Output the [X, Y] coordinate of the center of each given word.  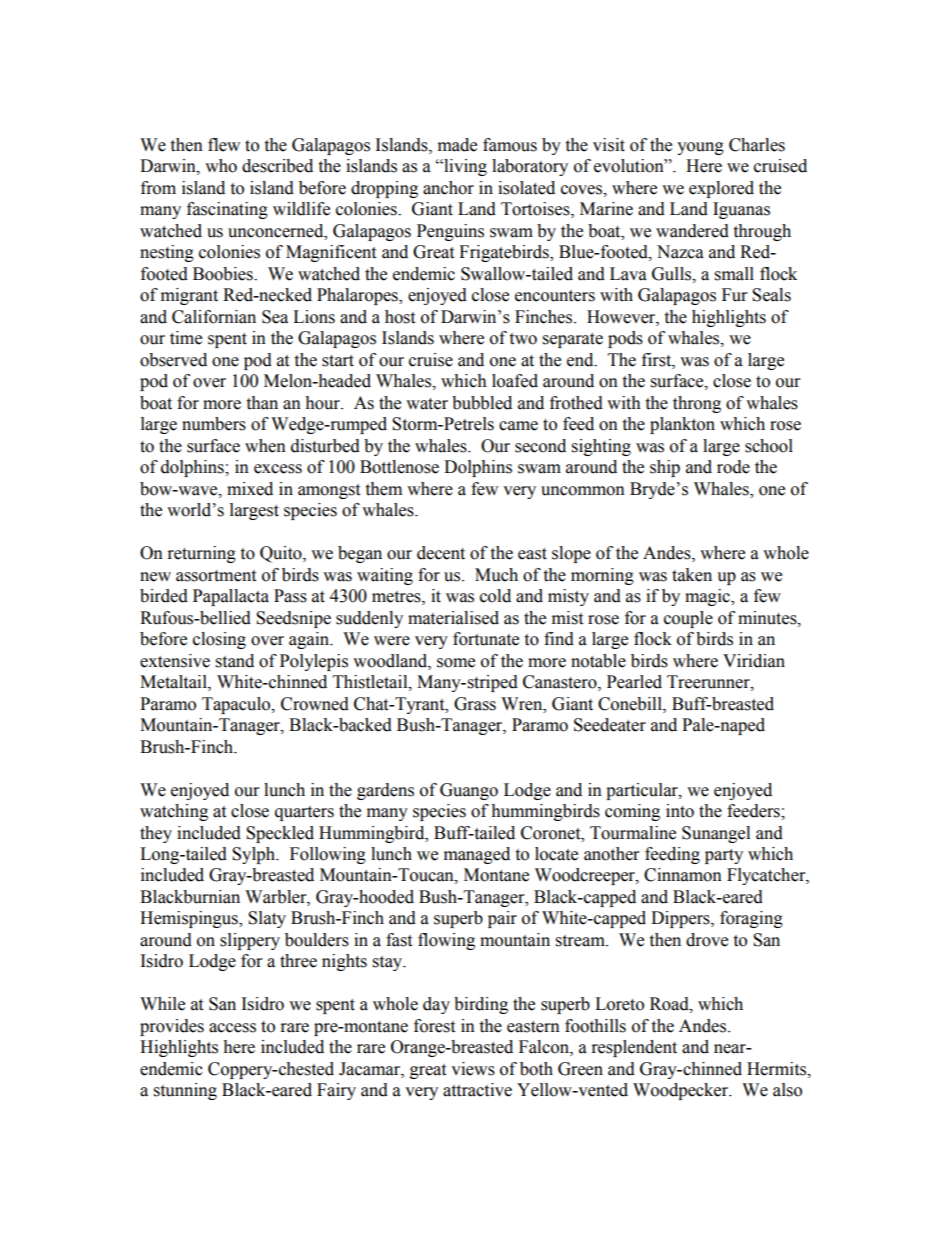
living [464, 167]
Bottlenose [399, 467]
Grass [475, 704]
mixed [250, 489]
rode [733, 467]
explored [721, 189]
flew [224, 145]
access [232, 1028]
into [680, 811]
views [473, 1069]
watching [174, 812]
